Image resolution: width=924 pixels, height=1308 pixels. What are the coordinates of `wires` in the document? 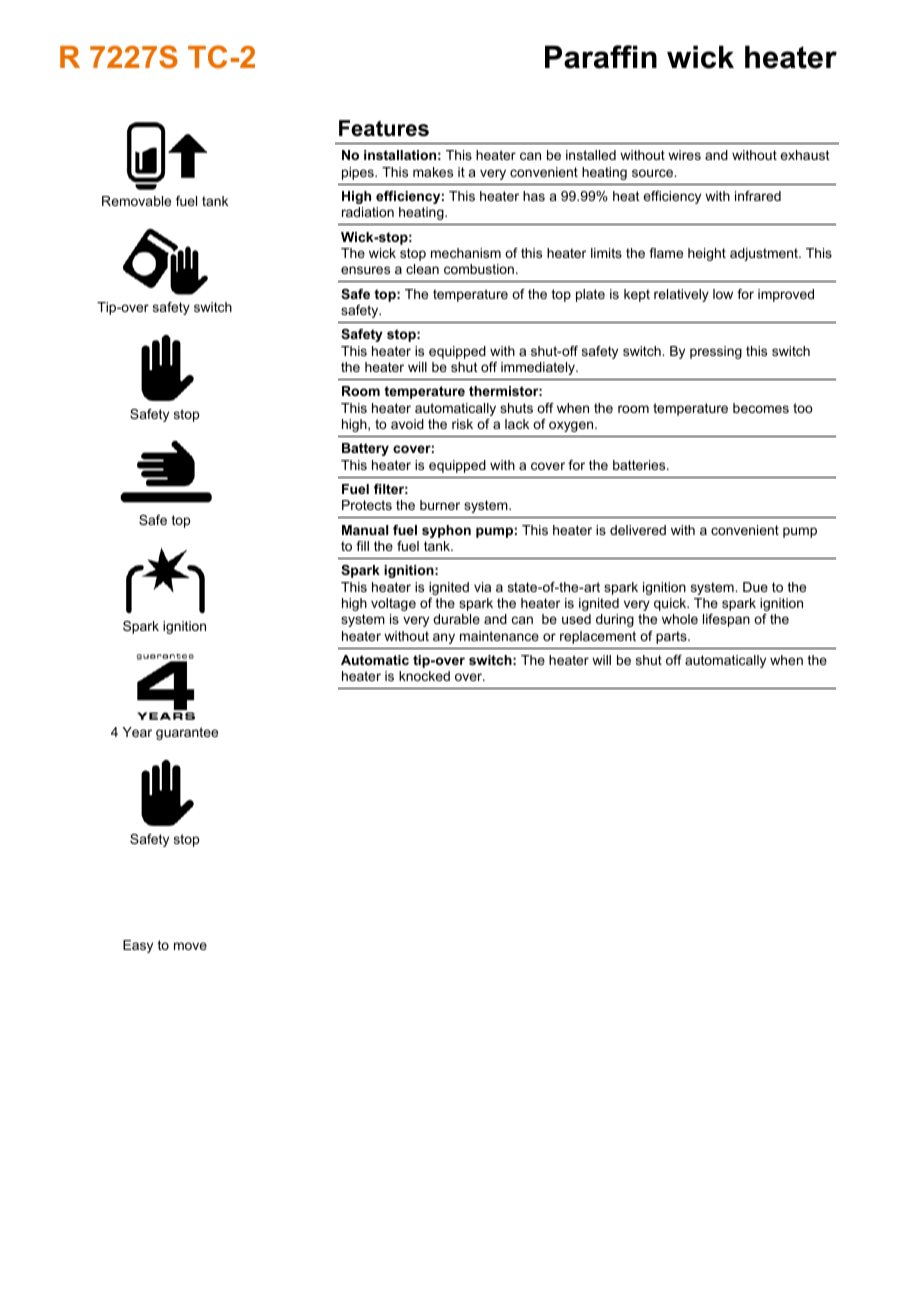 It's located at (684, 155).
